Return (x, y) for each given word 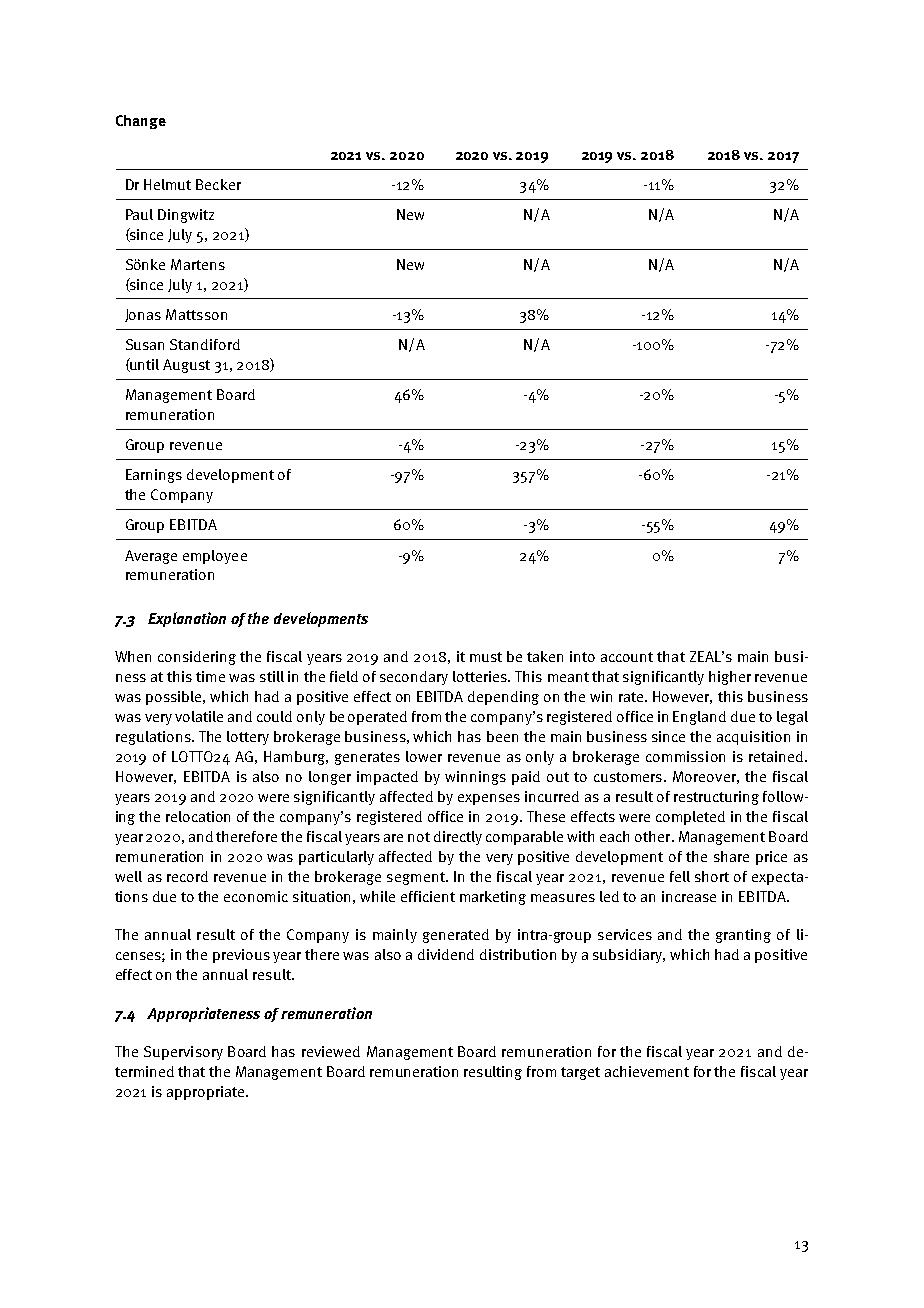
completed (690, 818)
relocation (198, 816)
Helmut (167, 184)
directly (458, 838)
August (186, 366)
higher (730, 678)
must (486, 657)
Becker (218, 184)
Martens (198, 264)
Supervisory (183, 1053)
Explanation (187, 619)
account (627, 657)
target (580, 1073)
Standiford (205, 344)
